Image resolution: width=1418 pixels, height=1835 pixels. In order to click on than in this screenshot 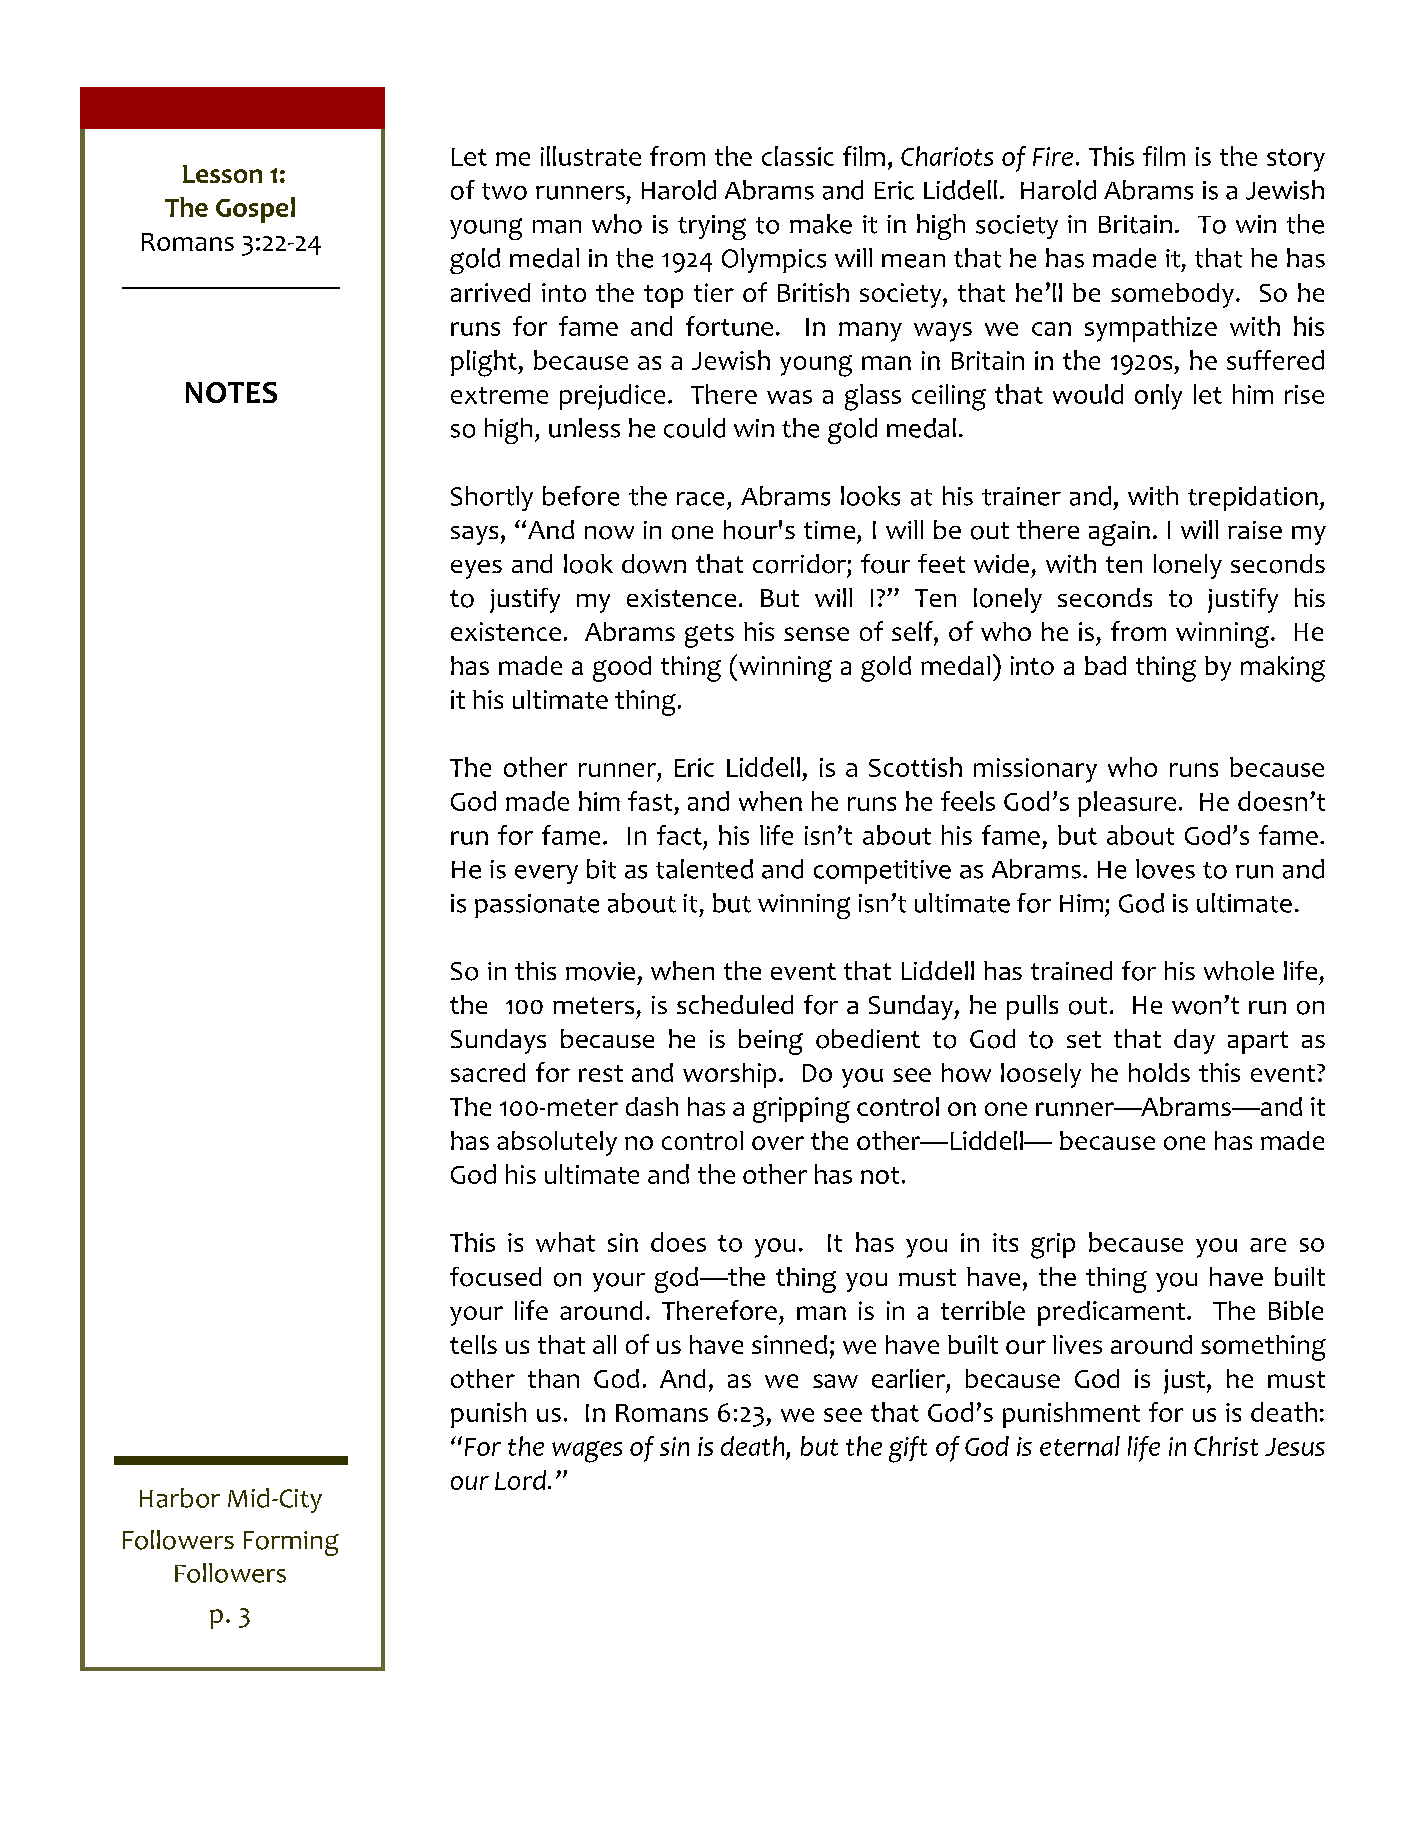, I will do `click(553, 1378)`.
